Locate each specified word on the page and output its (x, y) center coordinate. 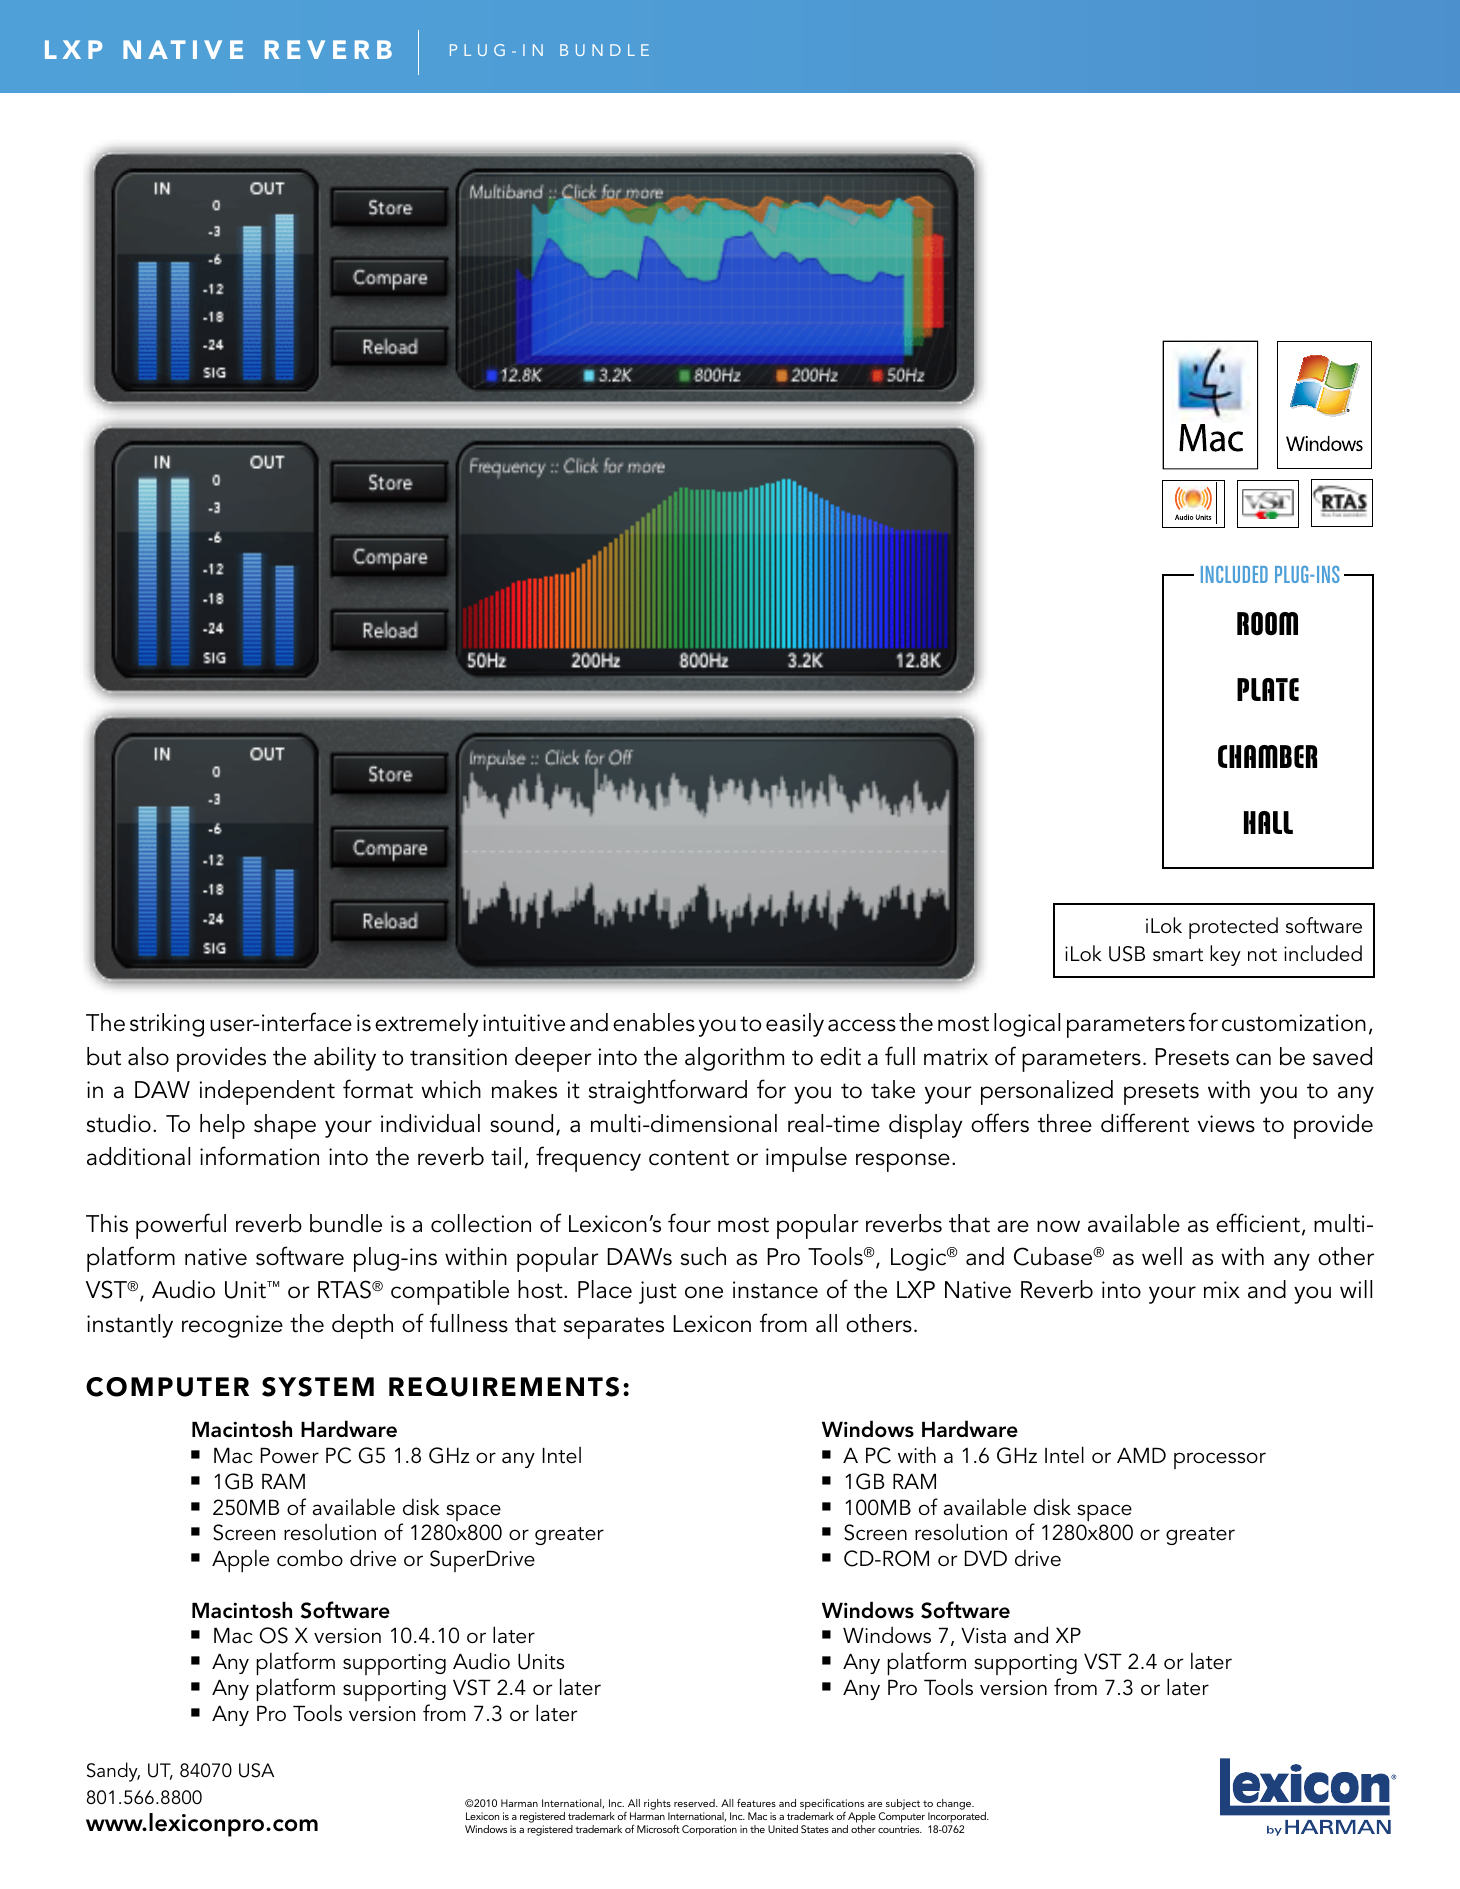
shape (285, 1126)
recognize (232, 1326)
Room (1267, 624)
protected (1233, 928)
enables (654, 1022)
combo (310, 1558)
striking (167, 1025)
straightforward (668, 1091)
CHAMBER (1267, 756)
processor (1220, 1460)
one (704, 1292)
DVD (986, 1558)
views (1226, 1124)
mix (1222, 1289)
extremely (426, 1025)
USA (256, 1770)
